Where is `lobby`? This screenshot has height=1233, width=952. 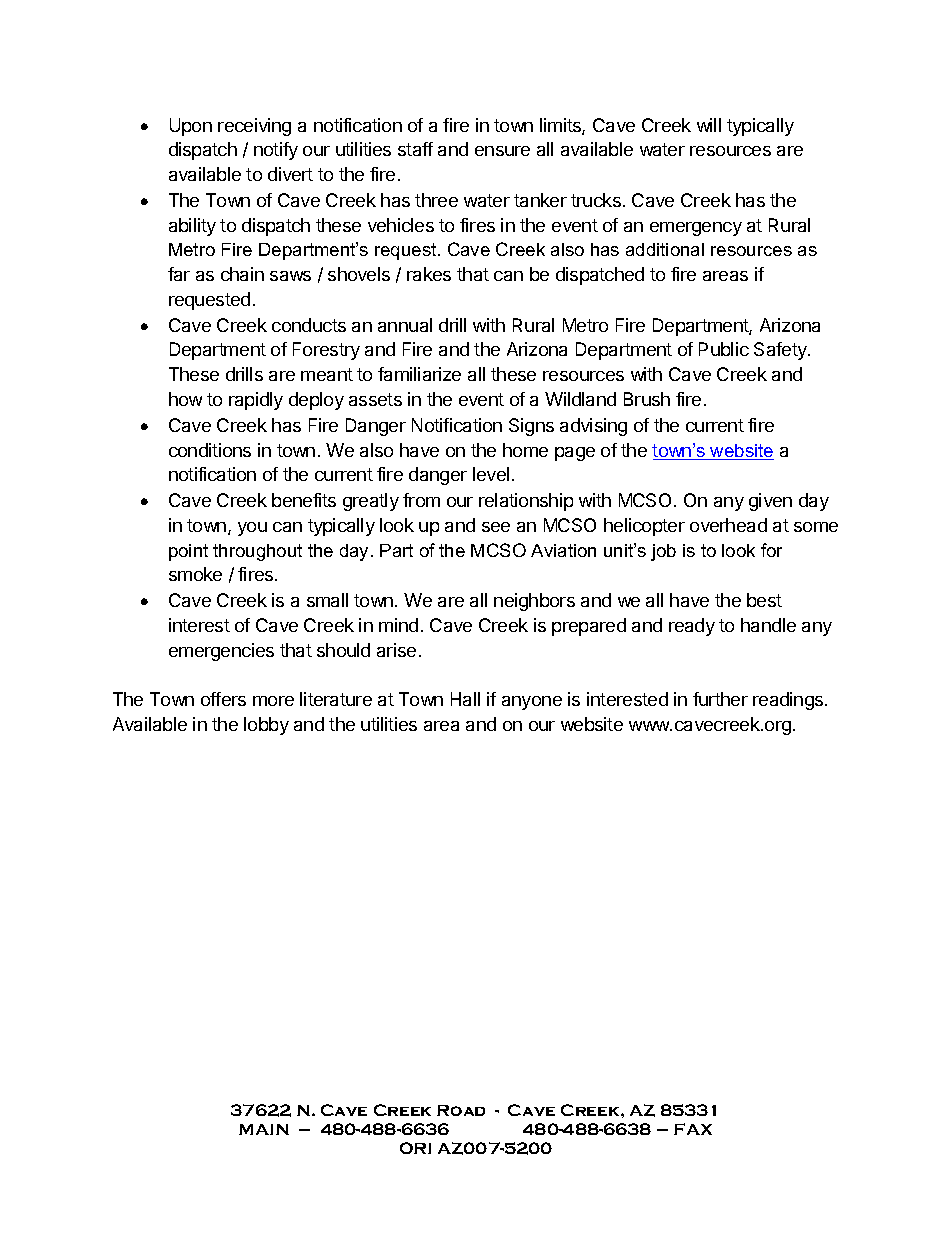 lobby is located at coordinates (266, 726).
